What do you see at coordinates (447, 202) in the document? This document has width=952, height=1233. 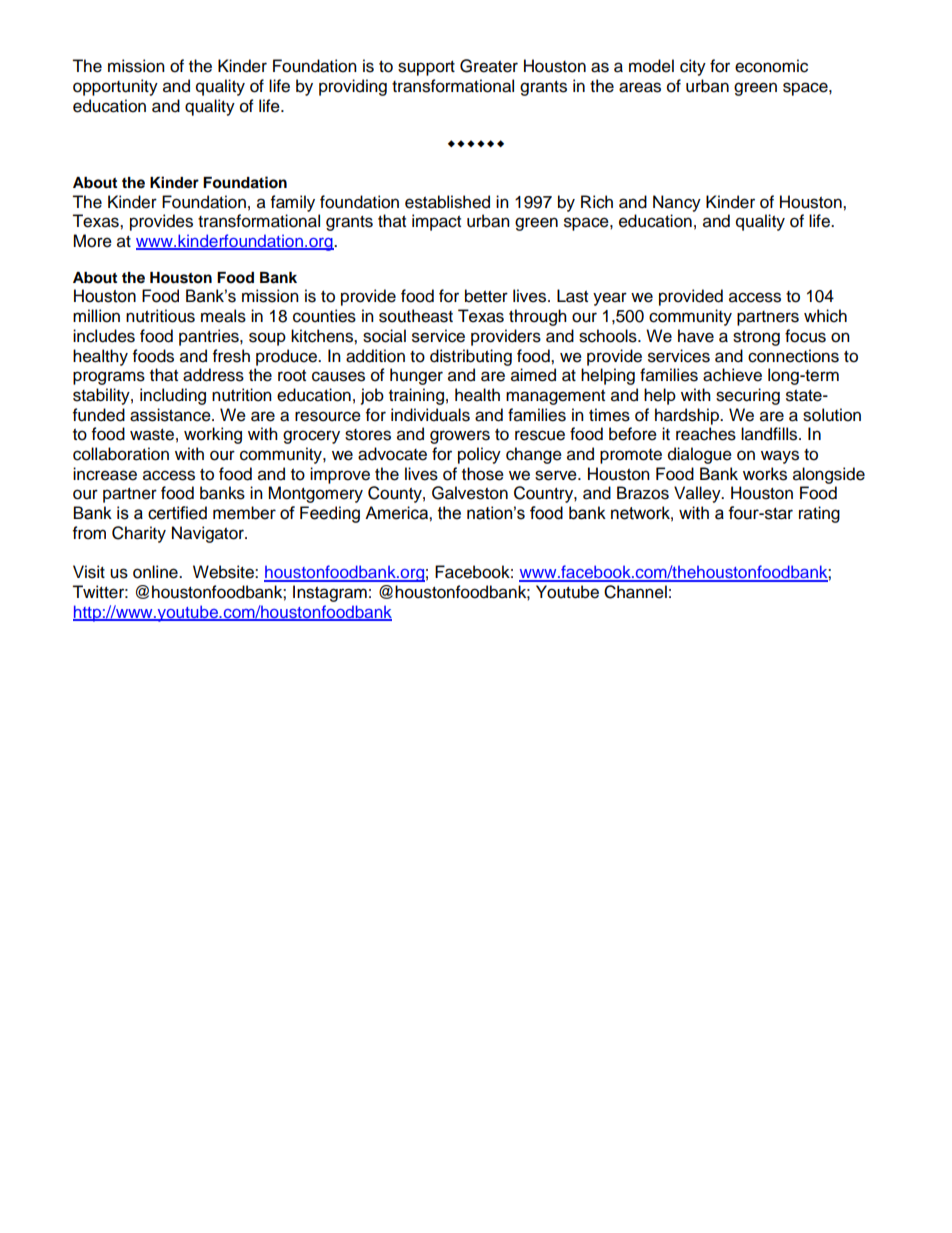 I see `established` at bounding box center [447, 202].
